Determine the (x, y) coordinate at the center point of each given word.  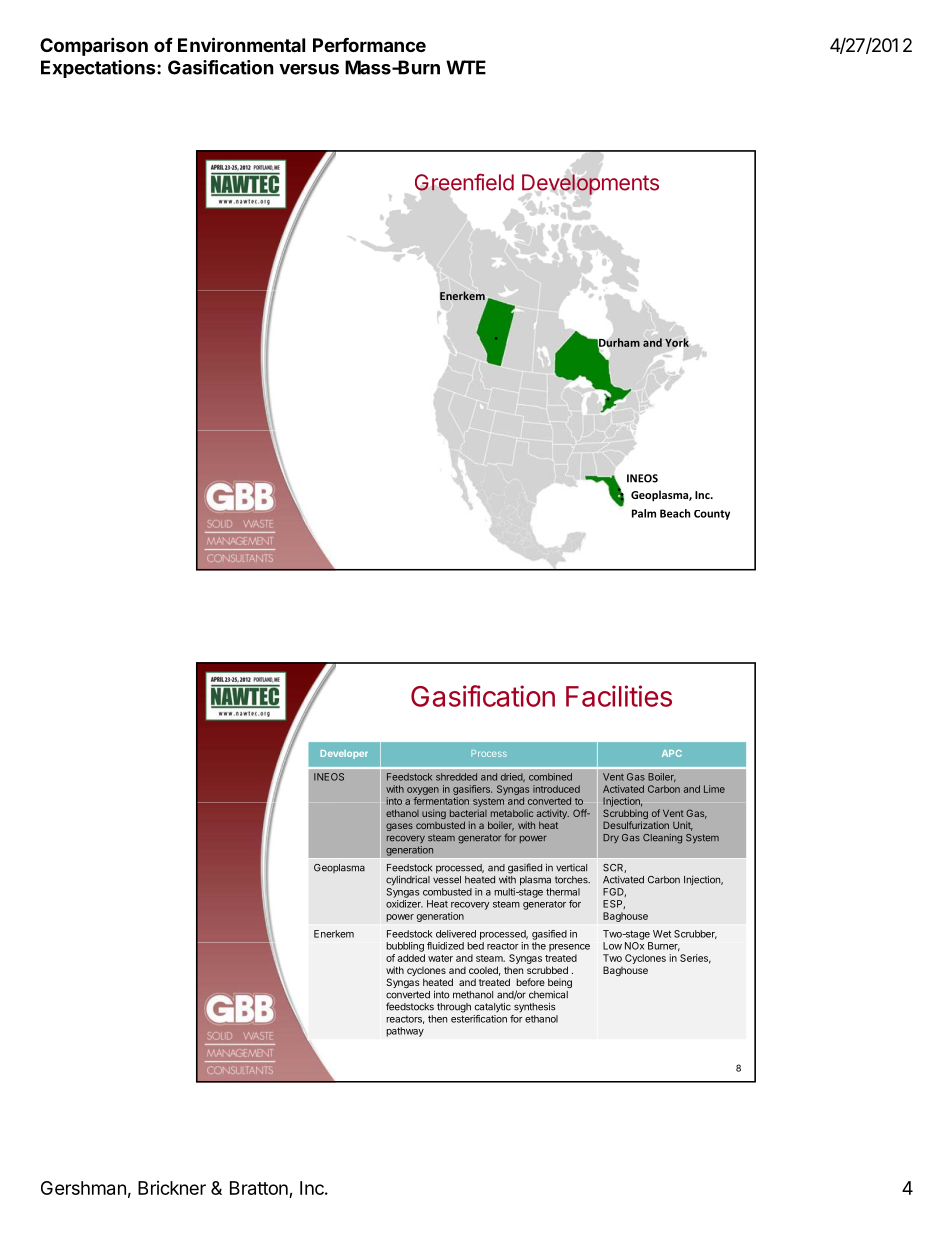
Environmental (241, 44)
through (454, 1008)
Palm (644, 513)
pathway (405, 1032)
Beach (675, 513)
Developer (344, 754)
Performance (369, 45)
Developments (590, 184)
